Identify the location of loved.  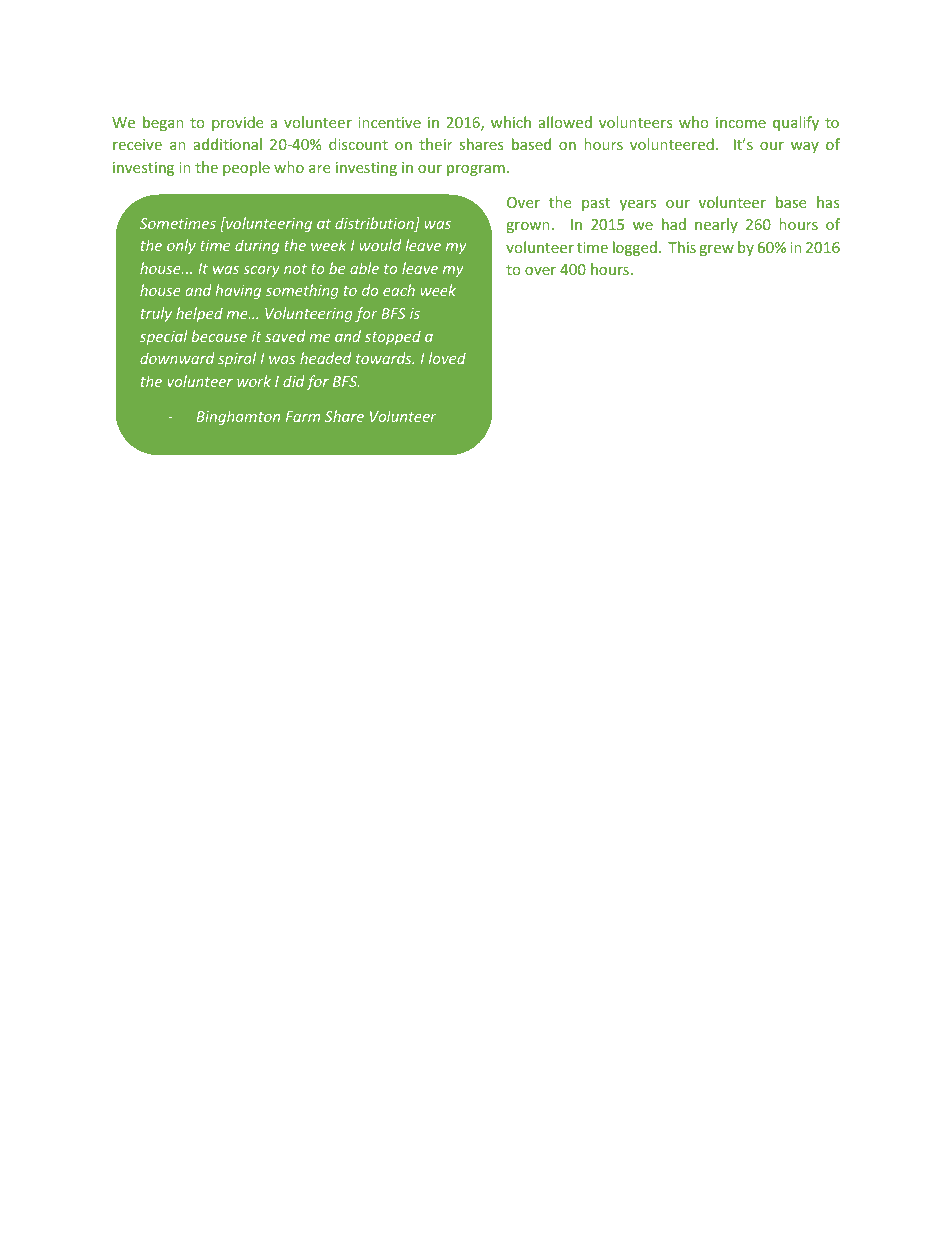
(447, 358).
